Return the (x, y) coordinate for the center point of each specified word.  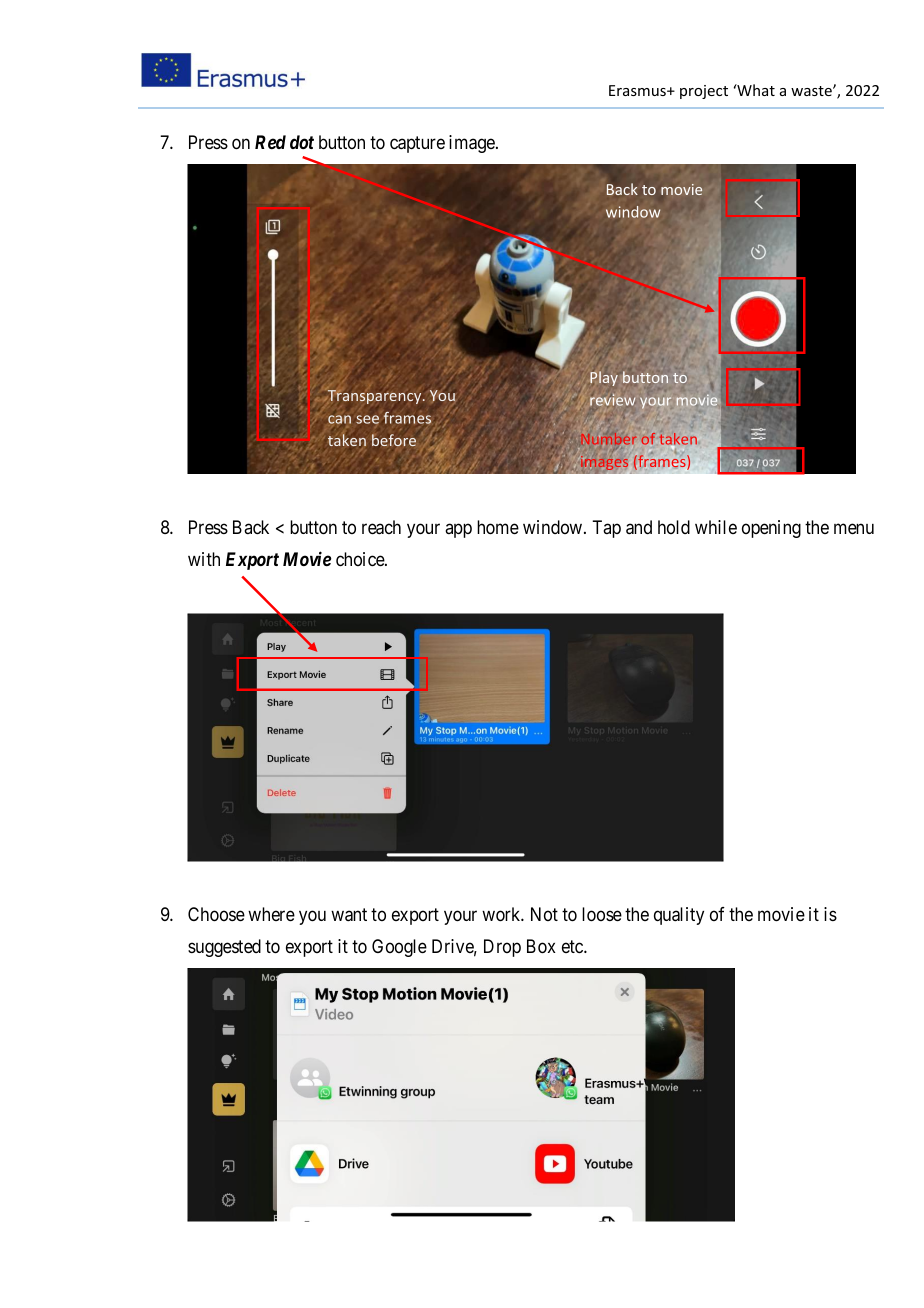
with (204, 559)
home (498, 527)
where (271, 914)
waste (812, 91)
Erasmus (638, 90)
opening (771, 529)
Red (270, 142)
